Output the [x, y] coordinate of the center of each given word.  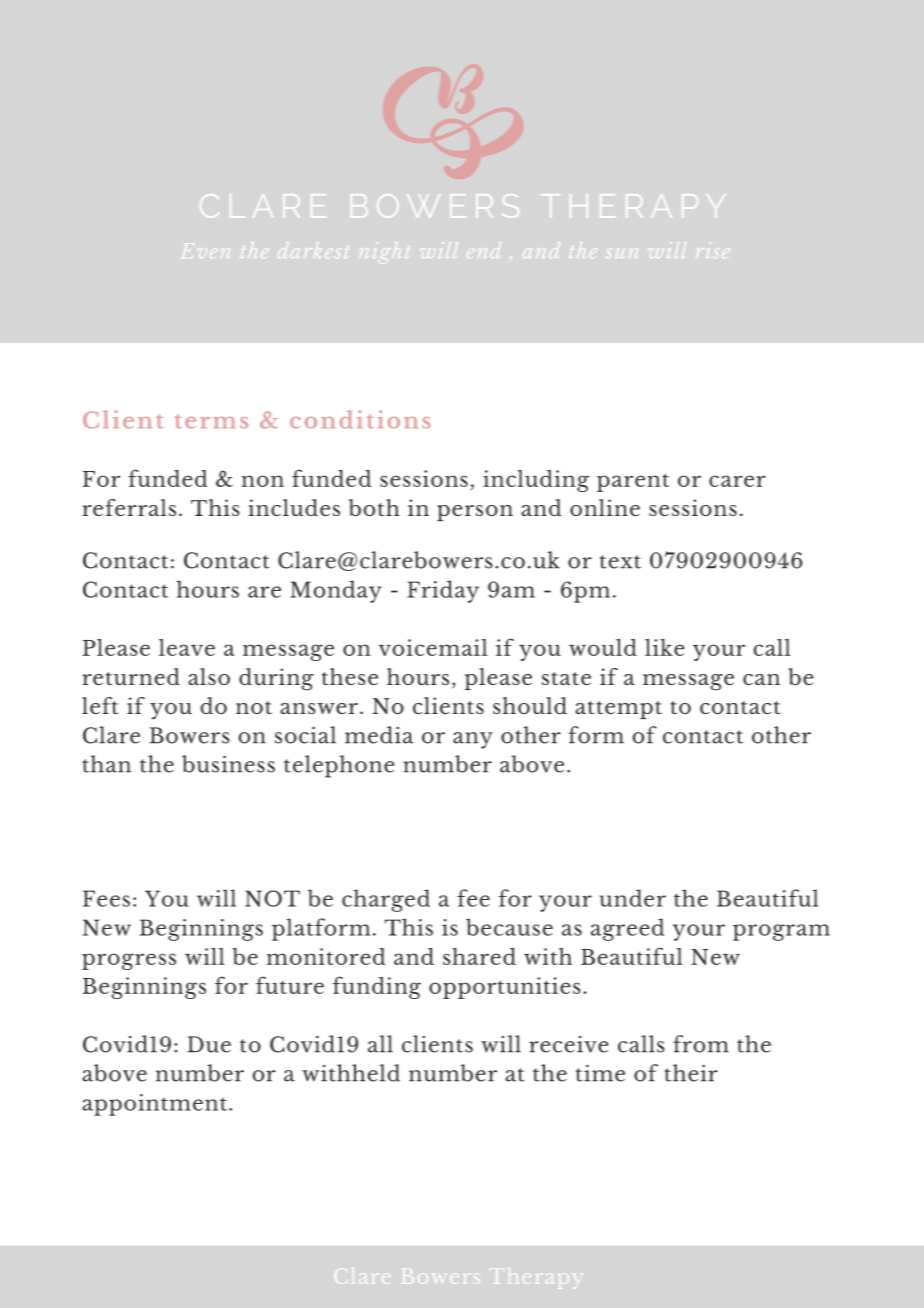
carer [737, 481]
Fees [106, 898]
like [665, 647]
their [691, 1073]
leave [187, 647]
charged [386, 900]
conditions [360, 419]
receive [569, 1044]
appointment [156, 1105]
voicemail [433, 647]
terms [211, 421]
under [633, 898]
